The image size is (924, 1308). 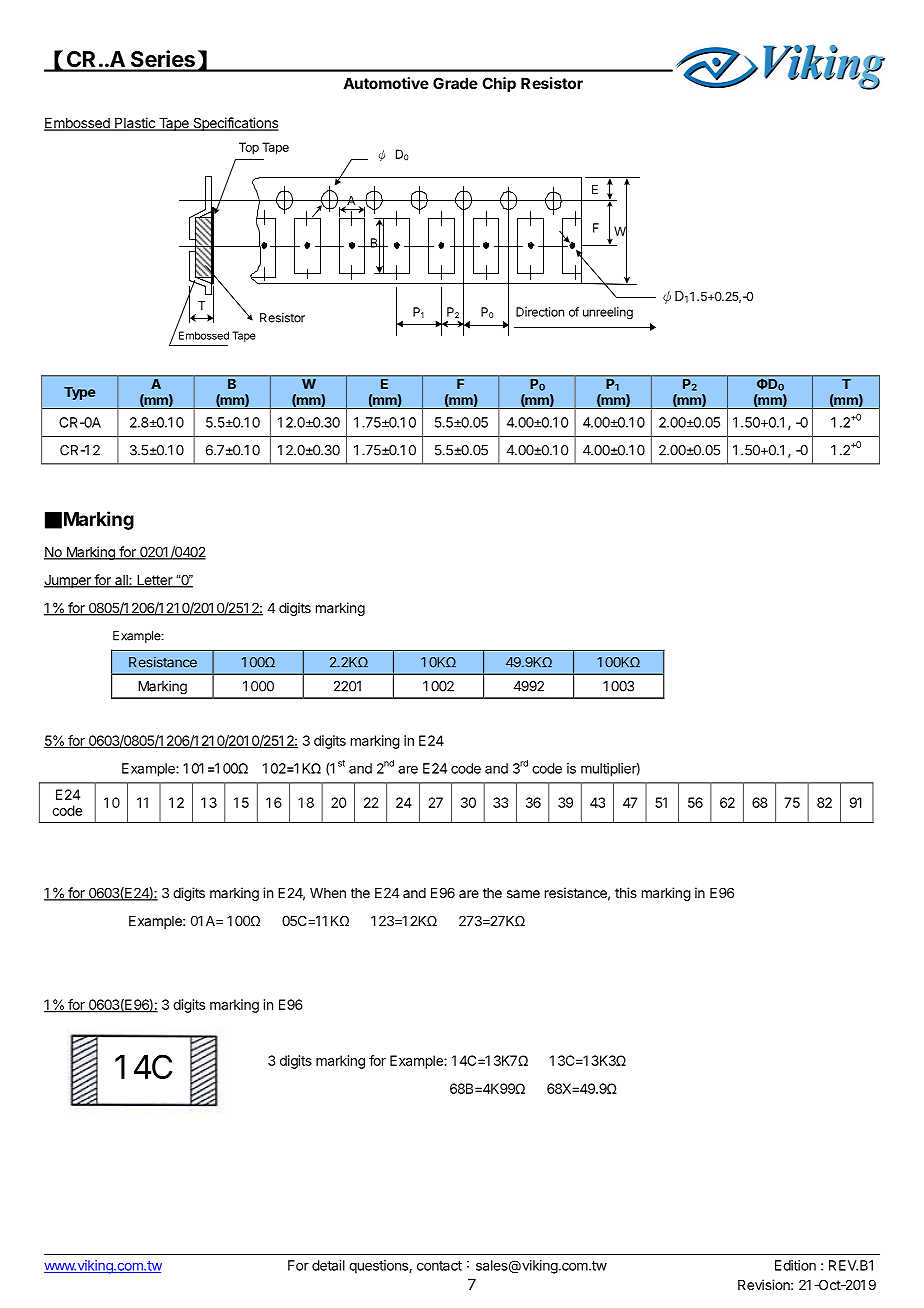 I want to click on contact, so click(x=439, y=1266).
